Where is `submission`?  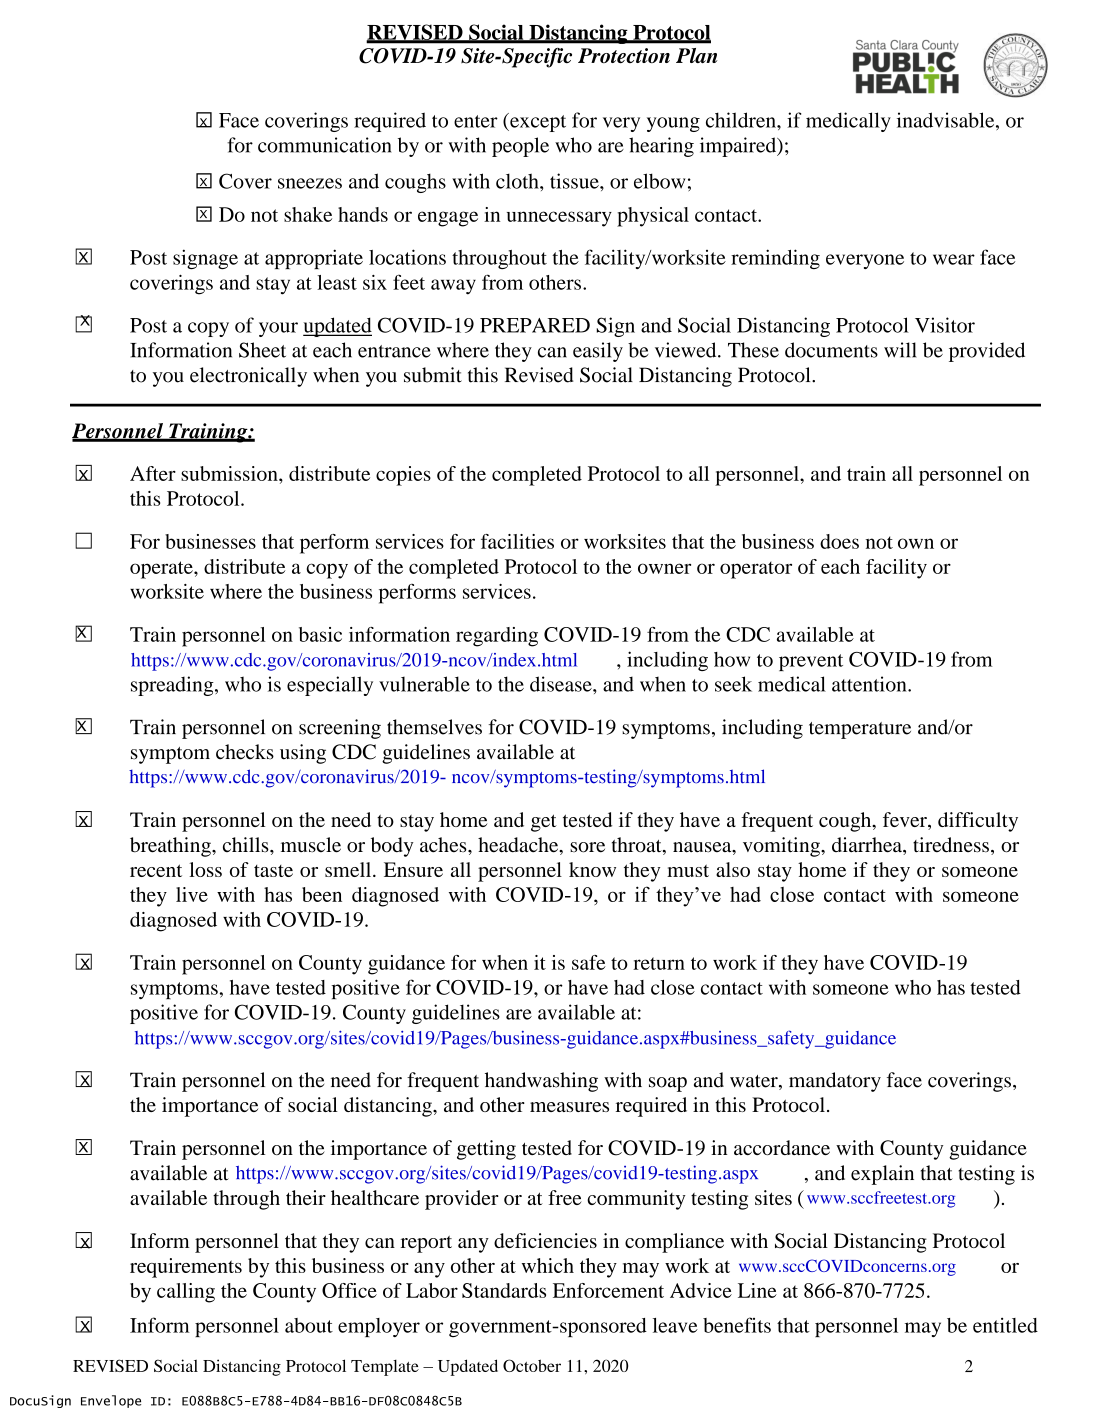
submission is located at coordinates (230, 473).
